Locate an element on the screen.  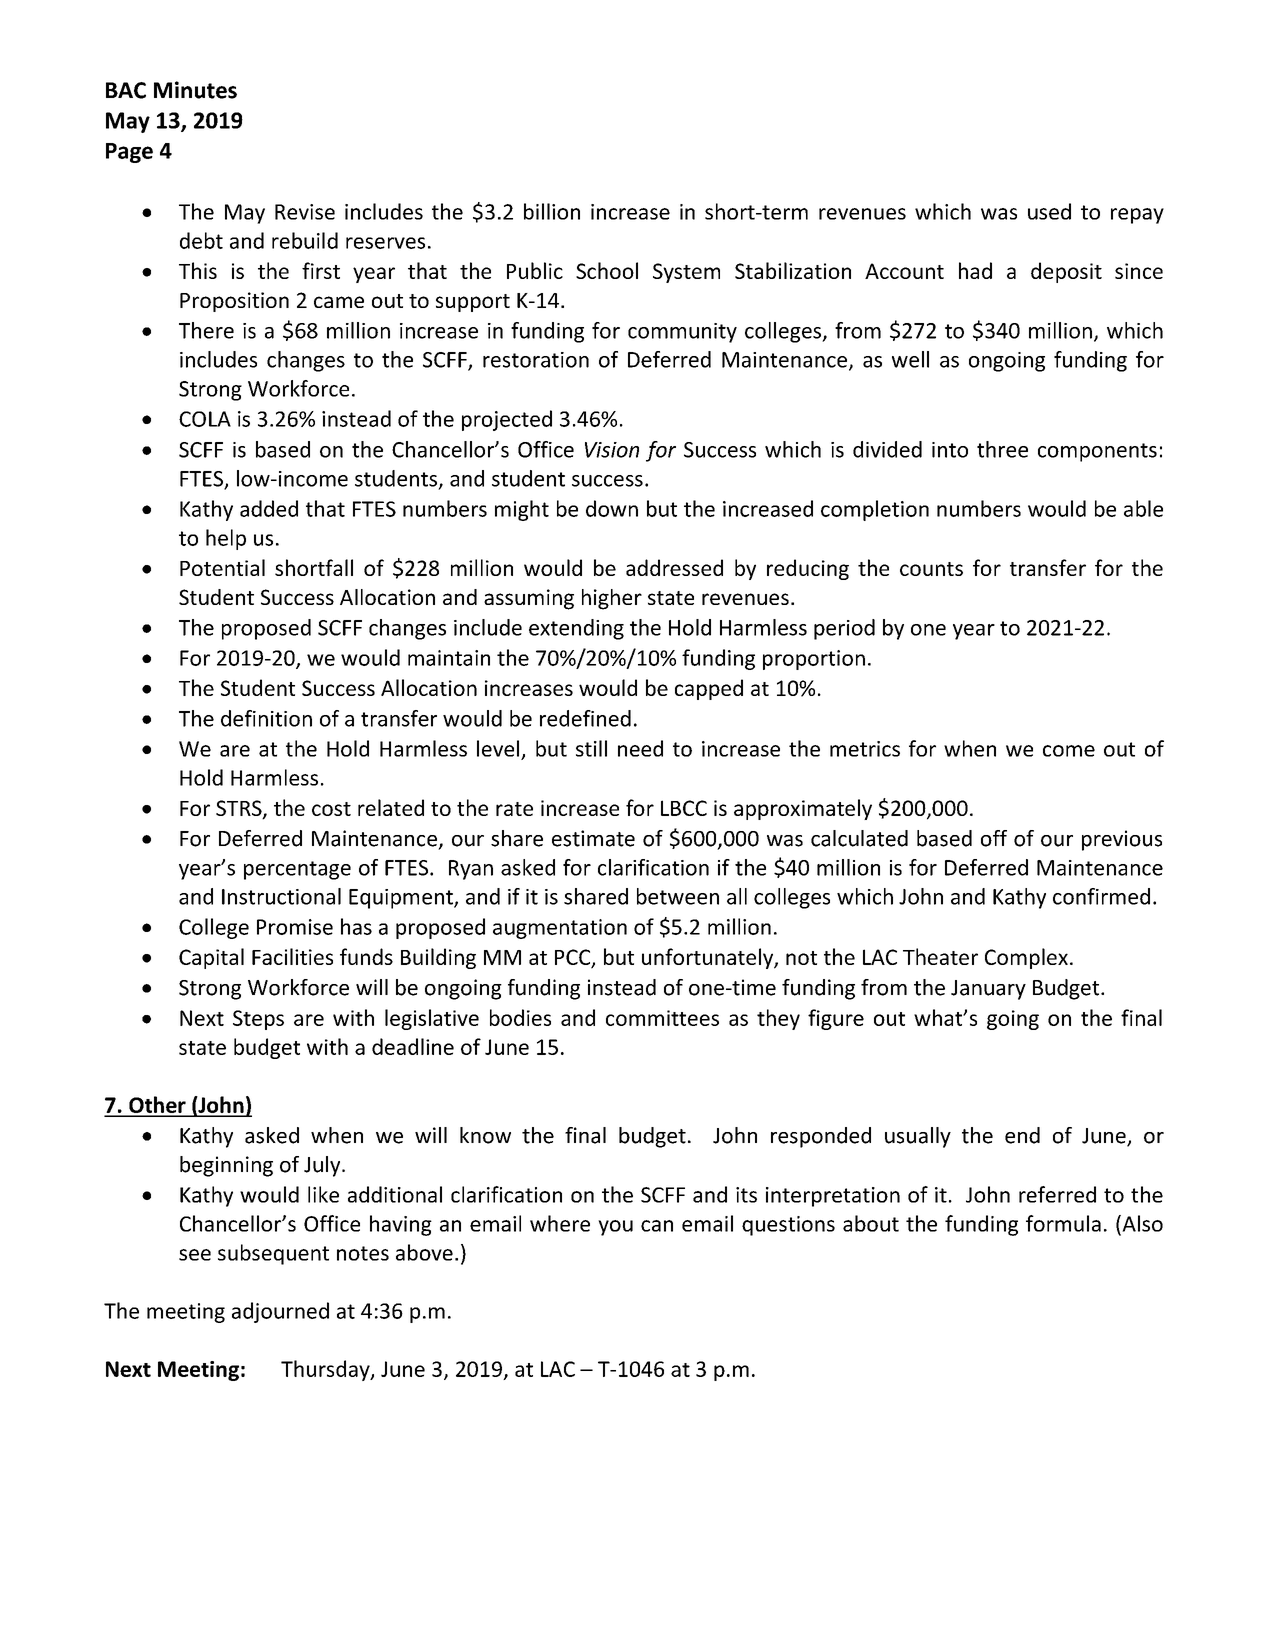
Thursday is located at coordinates (326, 1370).
